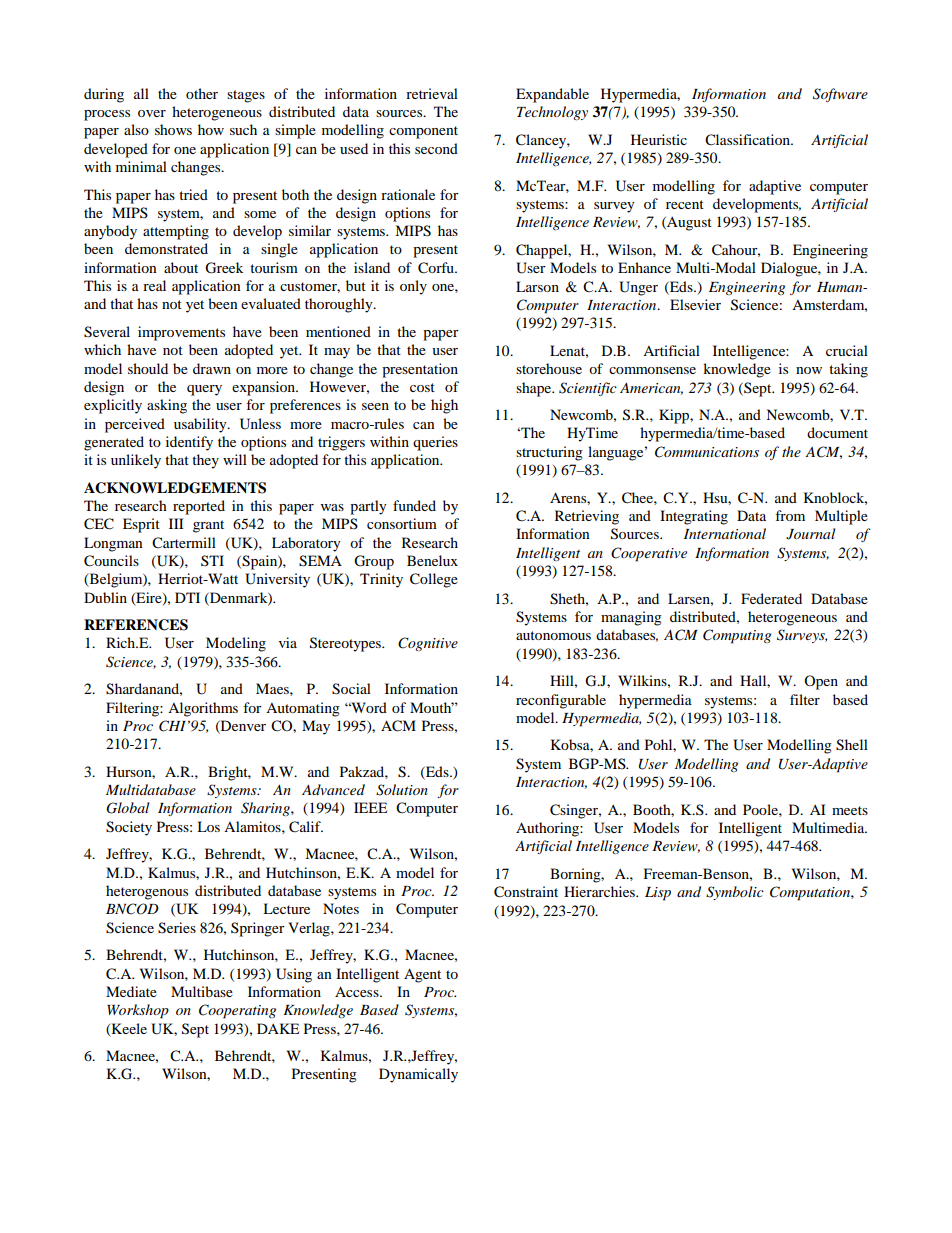  I want to click on Dynamically, so click(418, 1075).
